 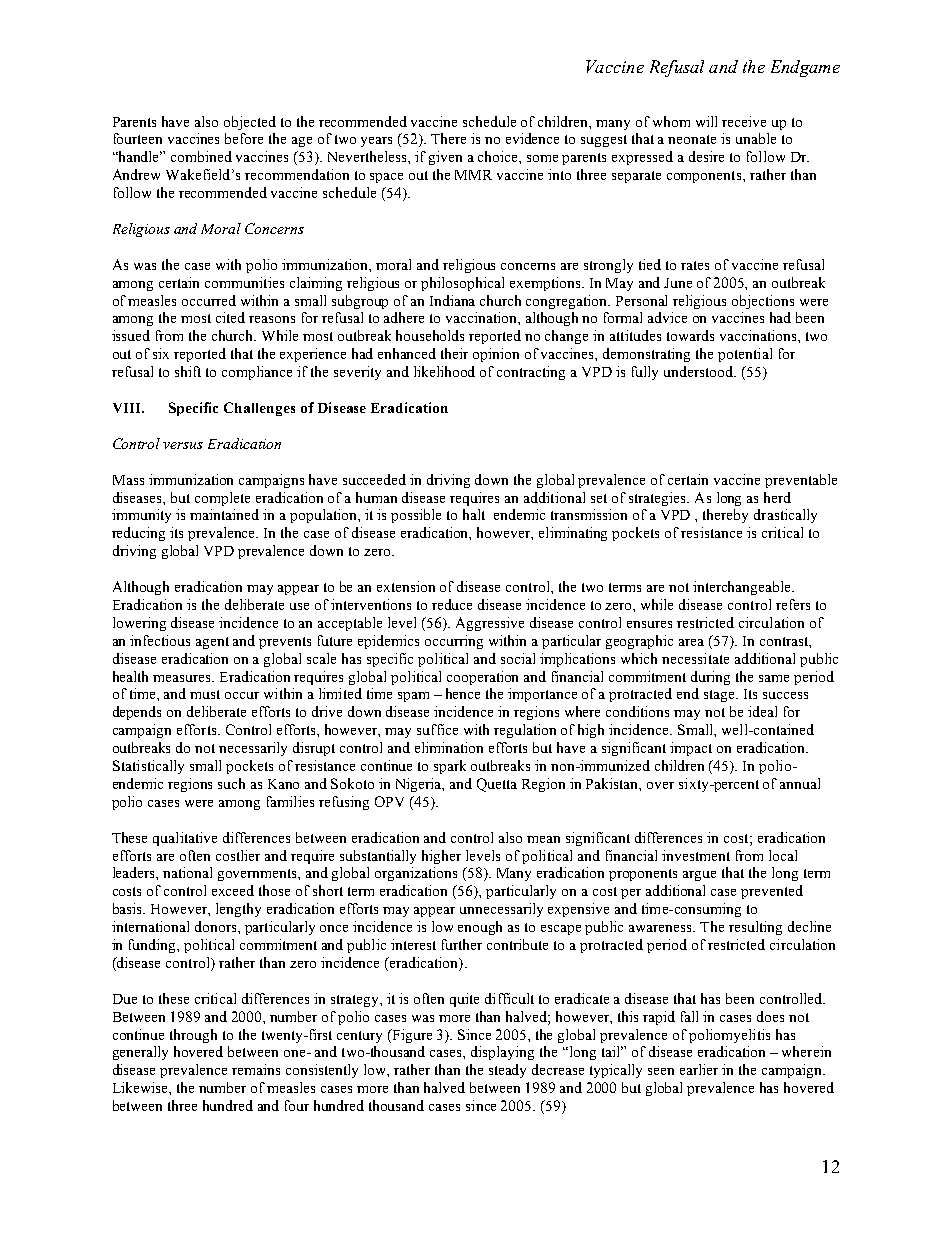 I want to click on receive, so click(x=744, y=121).
